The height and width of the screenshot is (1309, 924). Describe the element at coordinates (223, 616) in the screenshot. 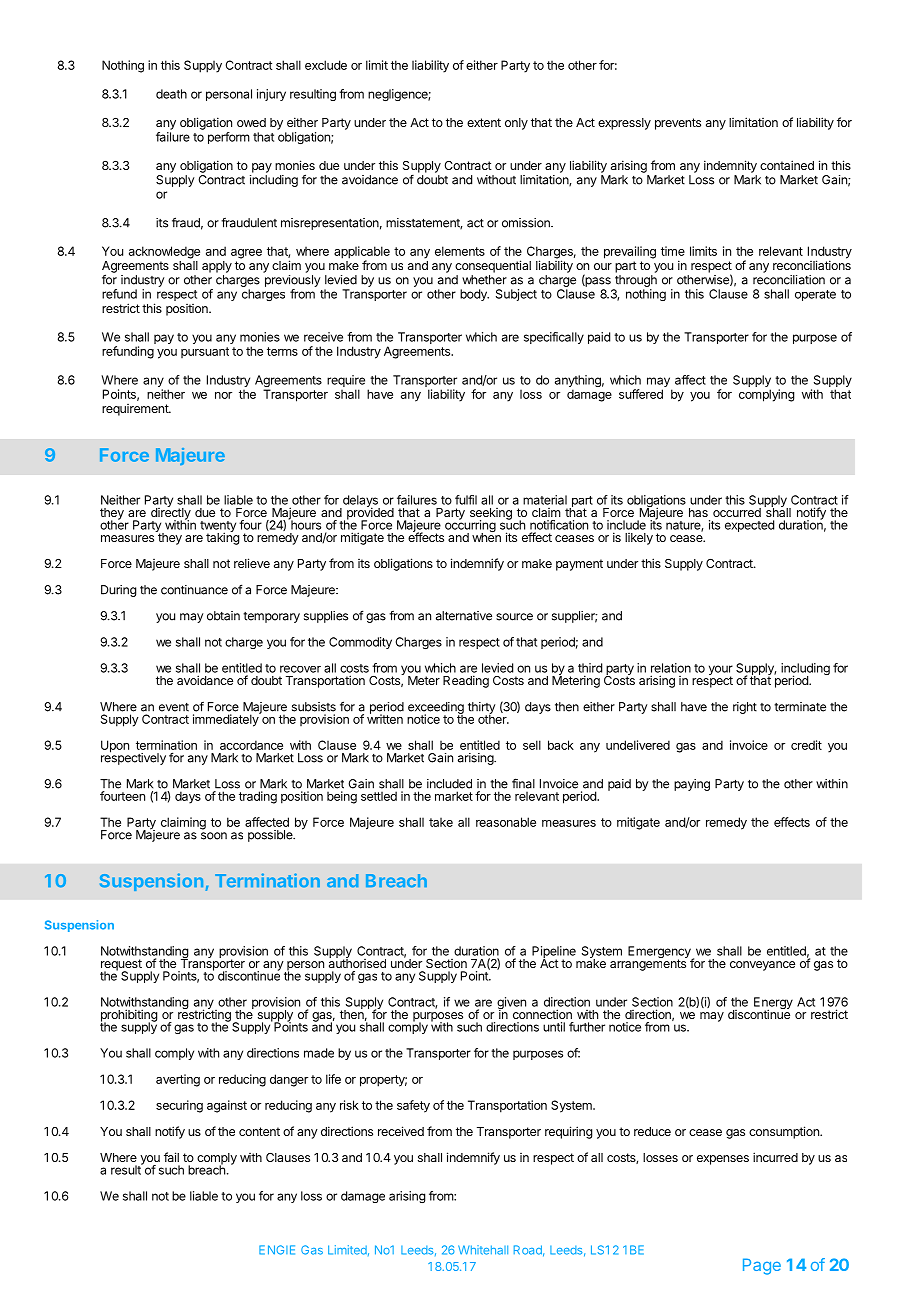

I see `obtain` at that location.
